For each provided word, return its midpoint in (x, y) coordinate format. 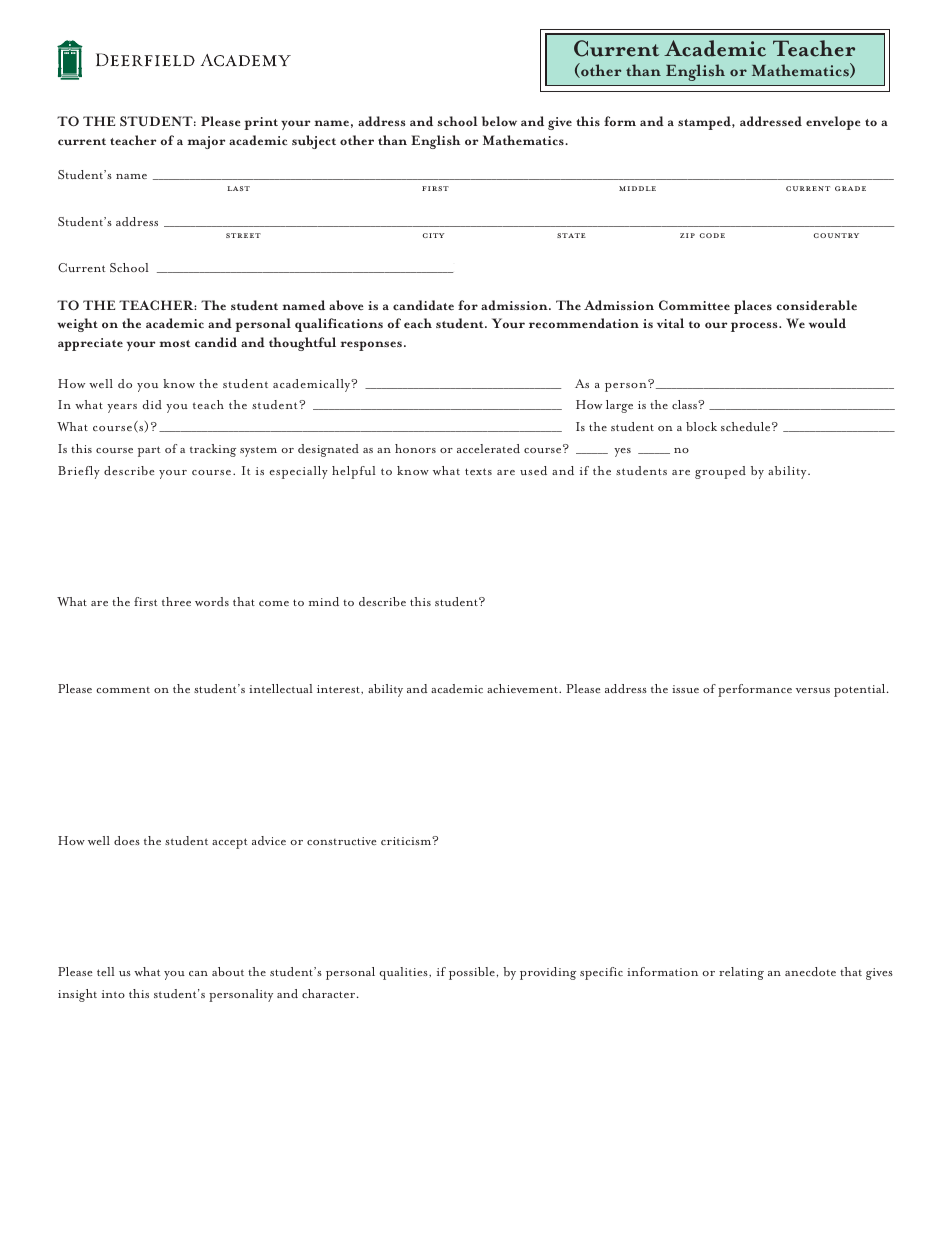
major (206, 142)
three (176, 601)
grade (850, 188)
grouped (720, 472)
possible (472, 973)
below (499, 121)
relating (741, 973)
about (228, 971)
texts (478, 471)
